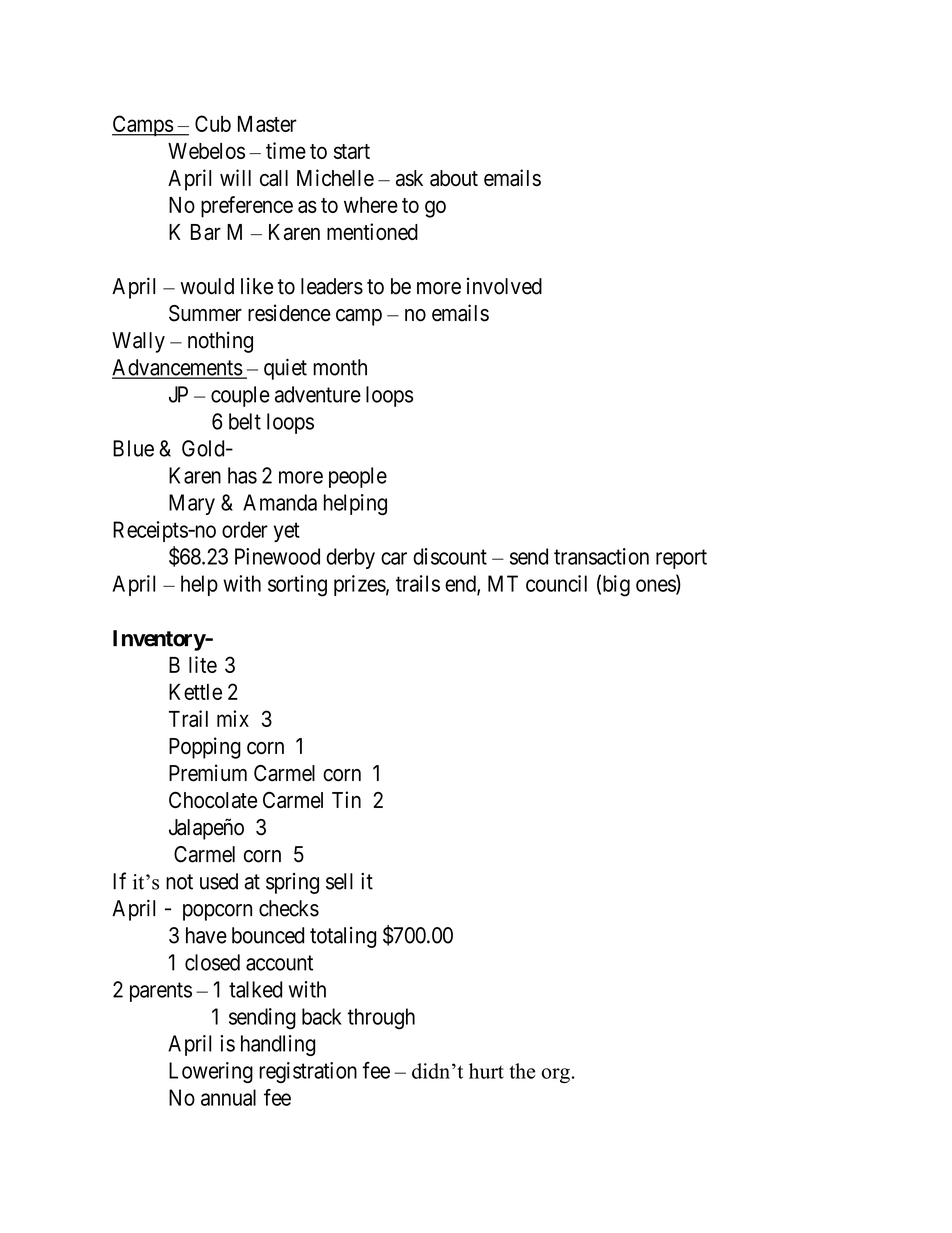 This screenshot has width=952, height=1233. What do you see at coordinates (450, 556) in the screenshot?
I see `discount` at bounding box center [450, 556].
